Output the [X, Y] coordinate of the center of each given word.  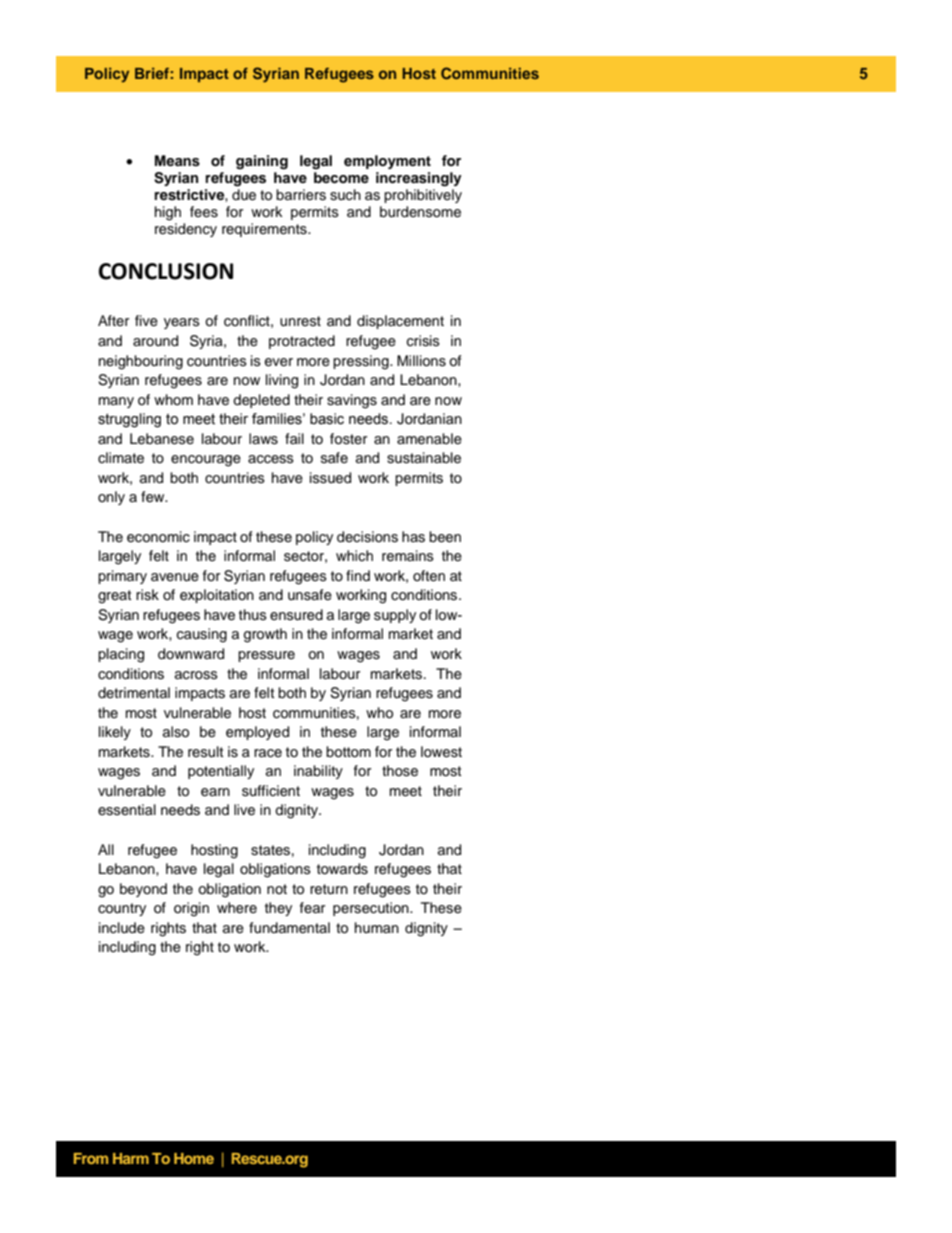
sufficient [271, 791]
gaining [262, 162]
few [154, 497]
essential [127, 810]
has [413, 537]
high [168, 213]
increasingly [419, 179]
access [271, 459]
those [400, 771]
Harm [131, 1158]
